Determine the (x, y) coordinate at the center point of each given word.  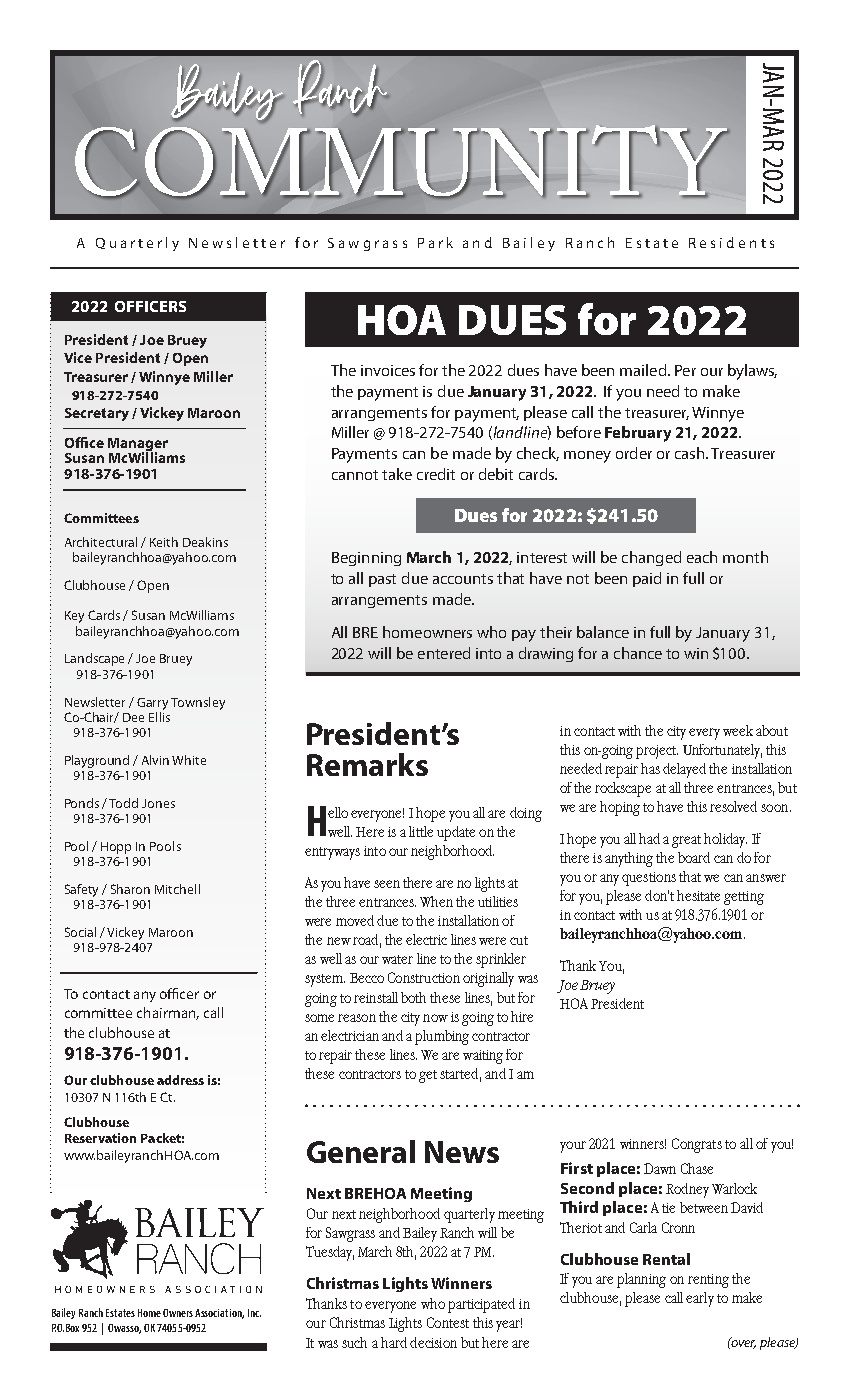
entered (444, 653)
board (694, 857)
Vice (78, 357)
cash (691, 453)
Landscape (94, 659)
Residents (731, 242)
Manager (138, 446)
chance (638, 653)
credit (436, 474)
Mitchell (177, 889)
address (180, 1080)
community (402, 162)
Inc (254, 1313)
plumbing (442, 1037)
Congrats (697, 1145)
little (421, 831)
